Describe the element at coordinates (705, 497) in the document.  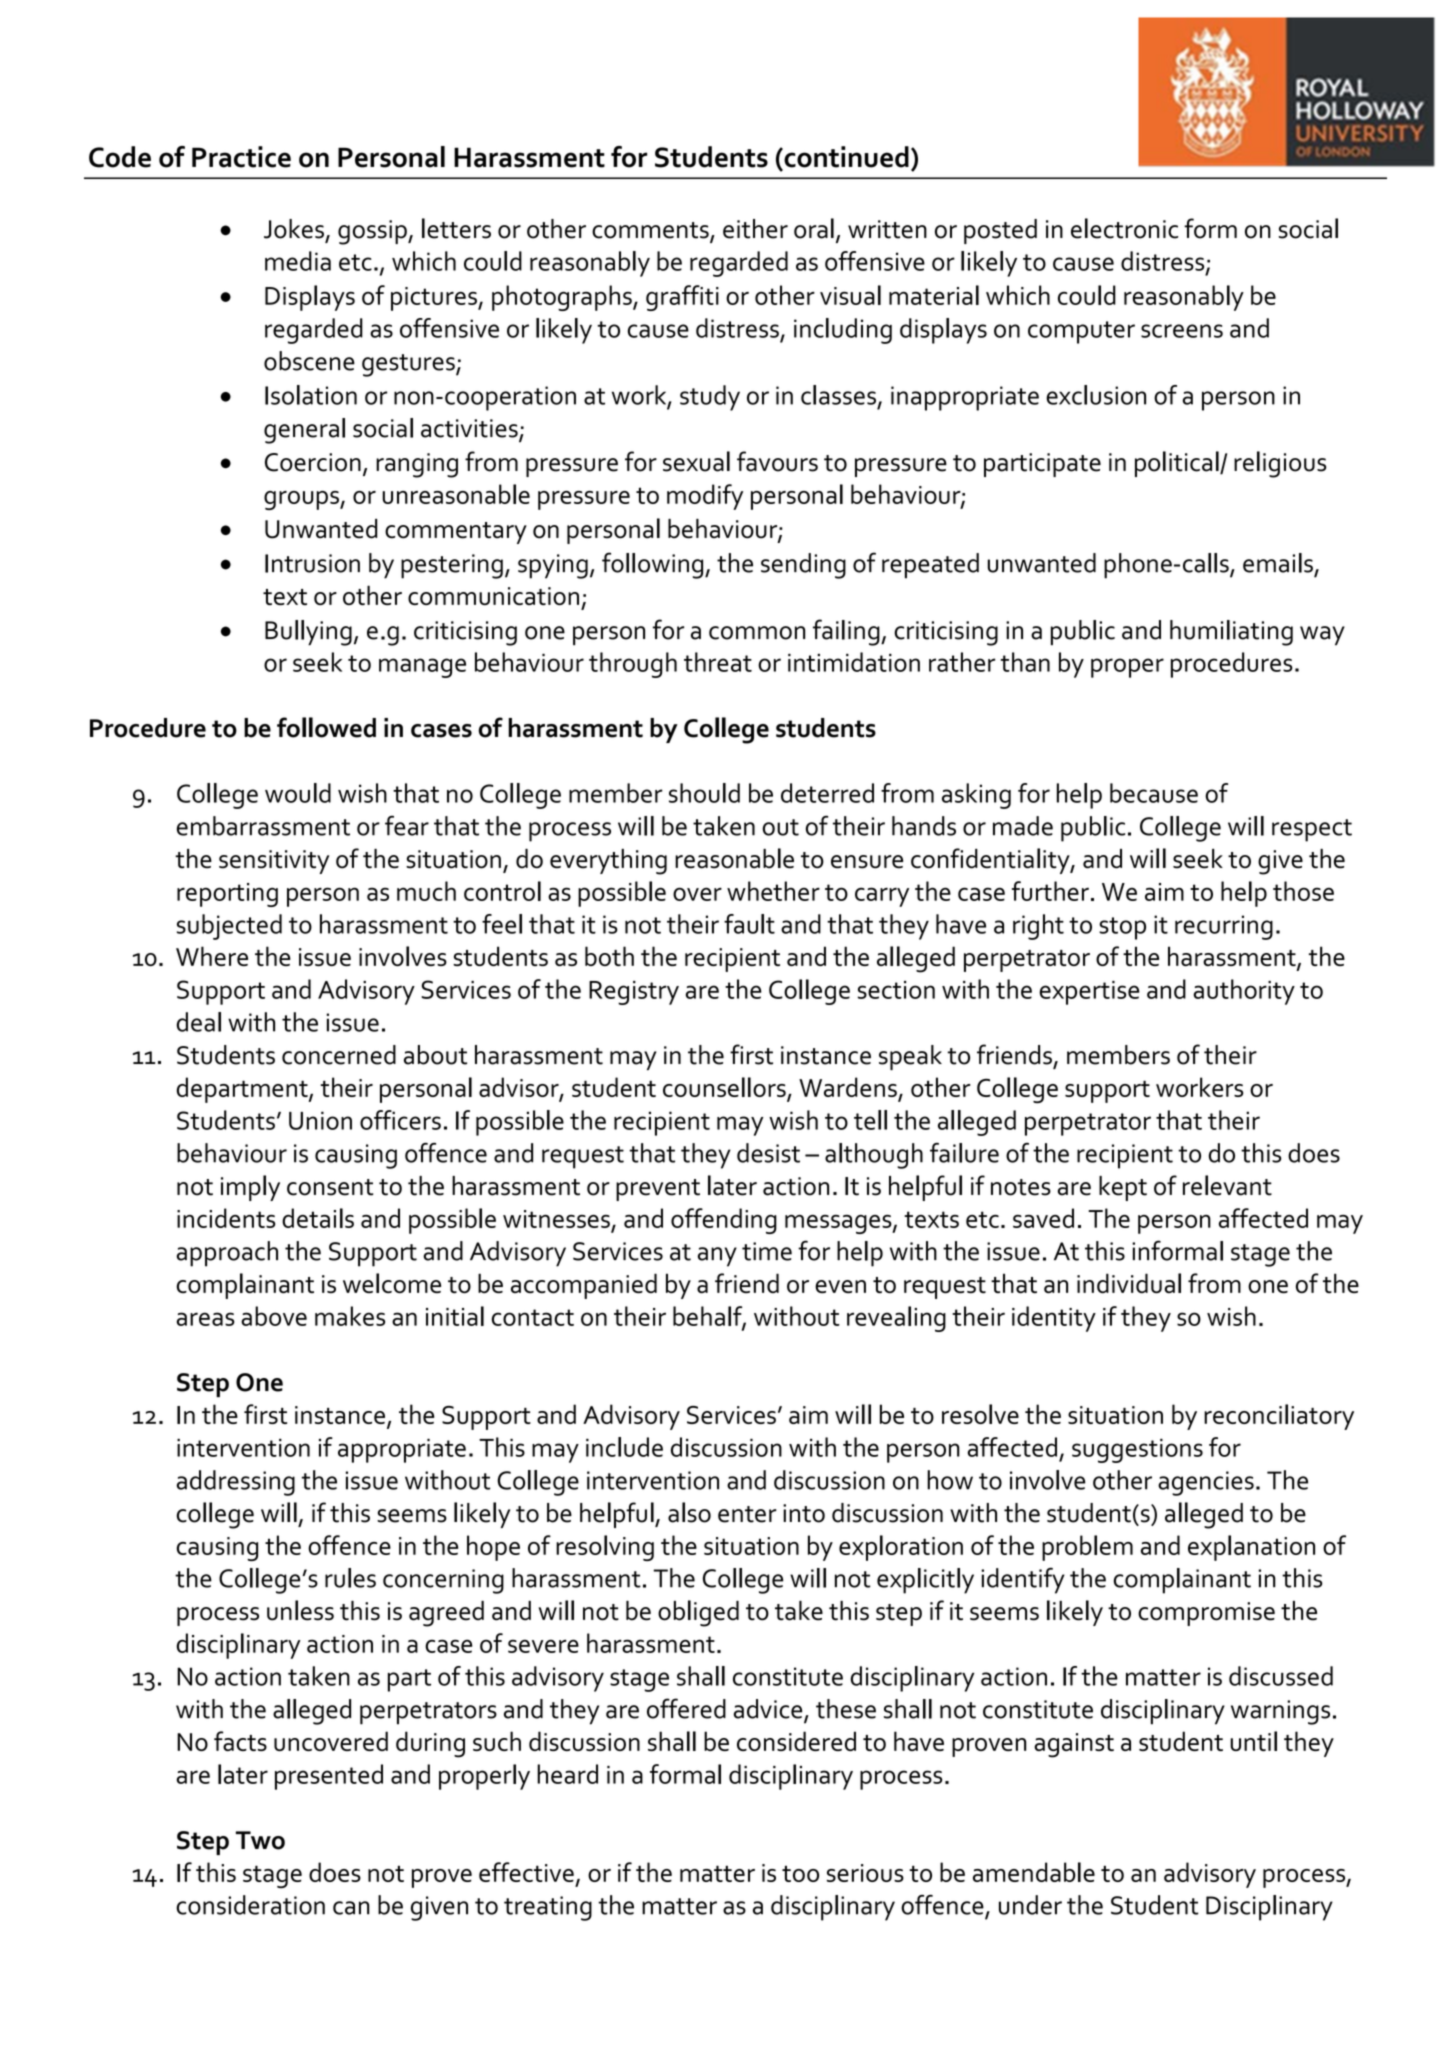
I see `modify` at that location.
